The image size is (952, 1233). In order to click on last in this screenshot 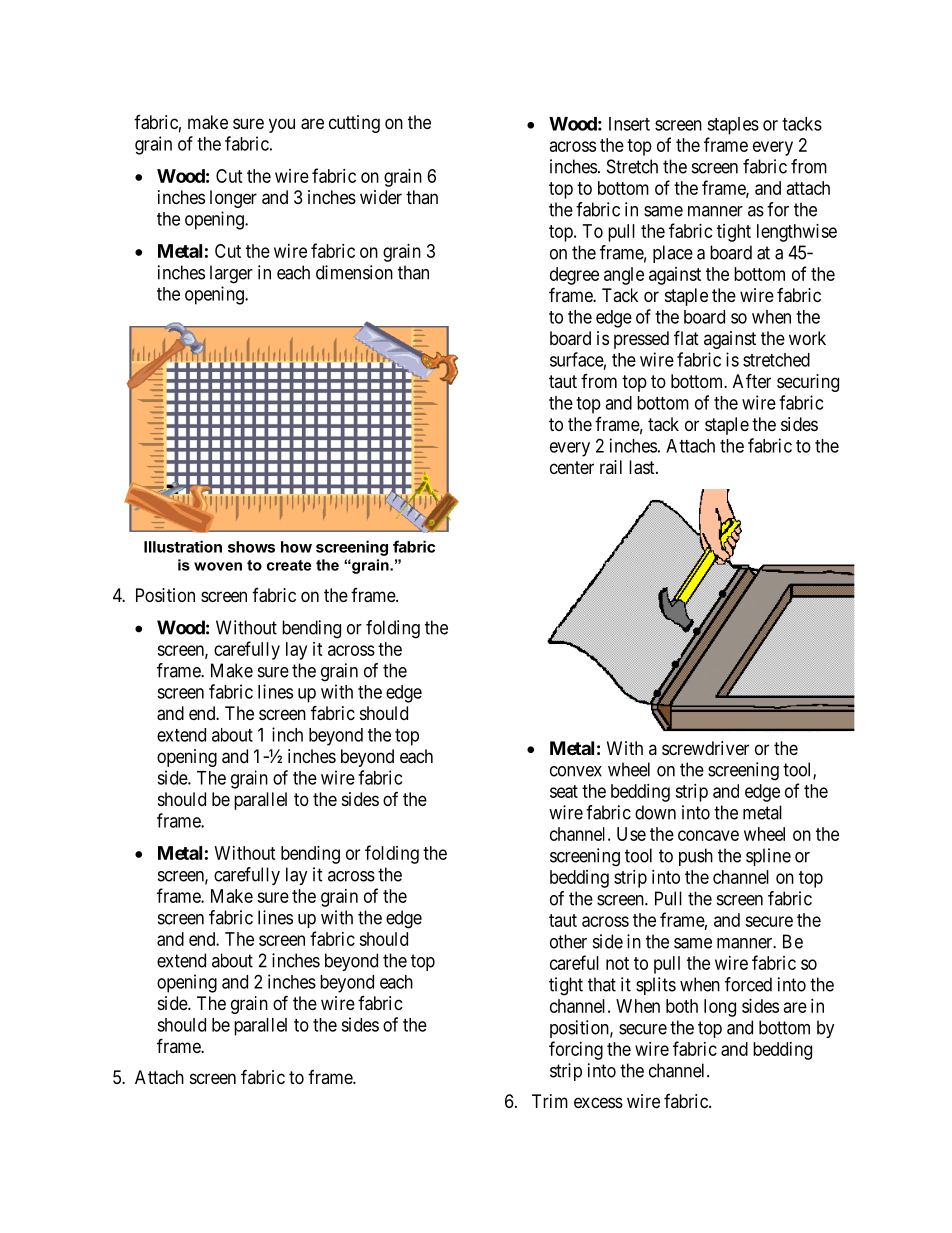, I will do `click(643, 467)`.
